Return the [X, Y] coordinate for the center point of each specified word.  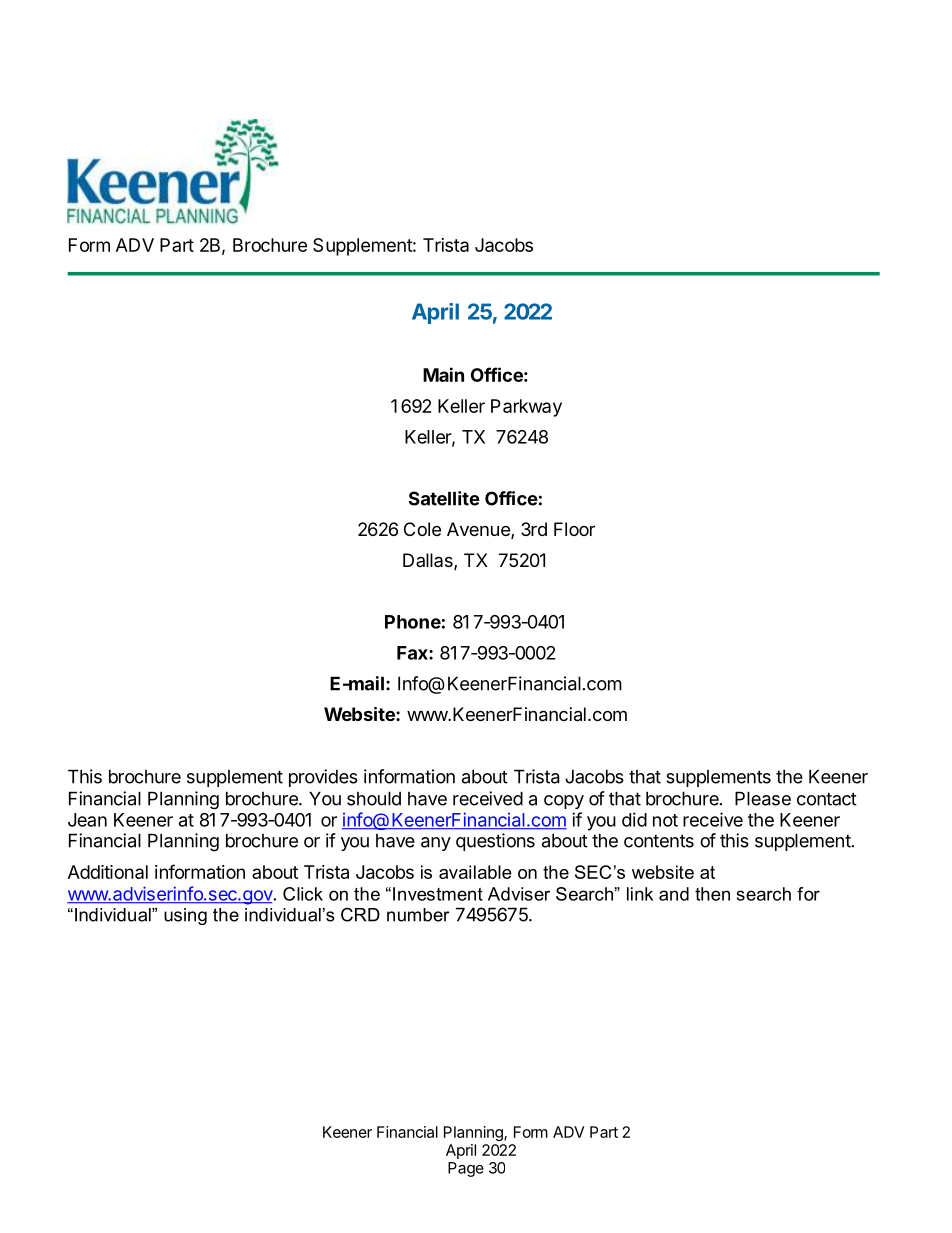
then [712, 894]
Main [443, 374]
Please [763, 798]
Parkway [526, 408]
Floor [574, 529]
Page [466, 1169]
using [185, 916]
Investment [438, 894]
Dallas [429, 561]
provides [323, 778]
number [418, 915]
